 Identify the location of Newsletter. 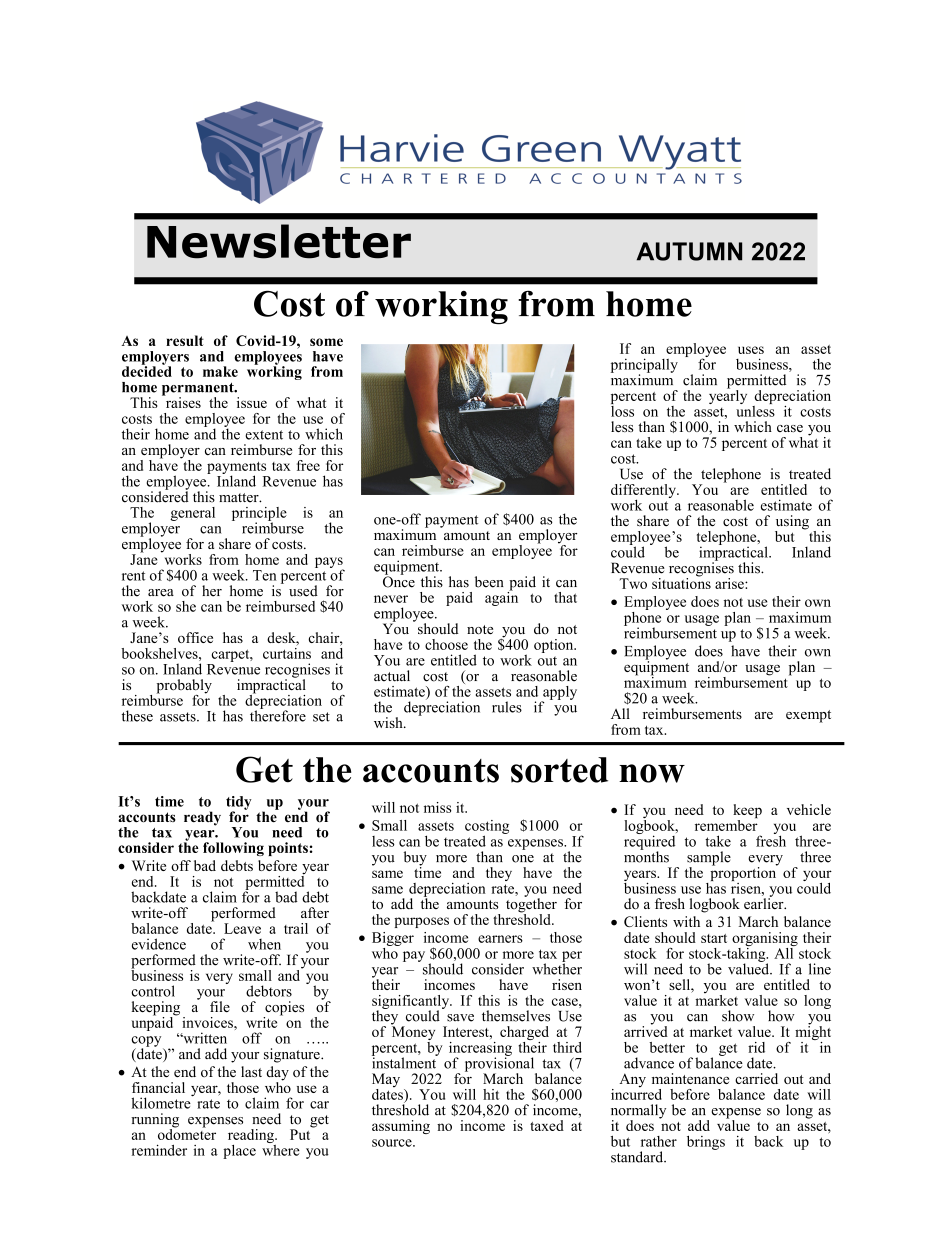
(279, 241).
